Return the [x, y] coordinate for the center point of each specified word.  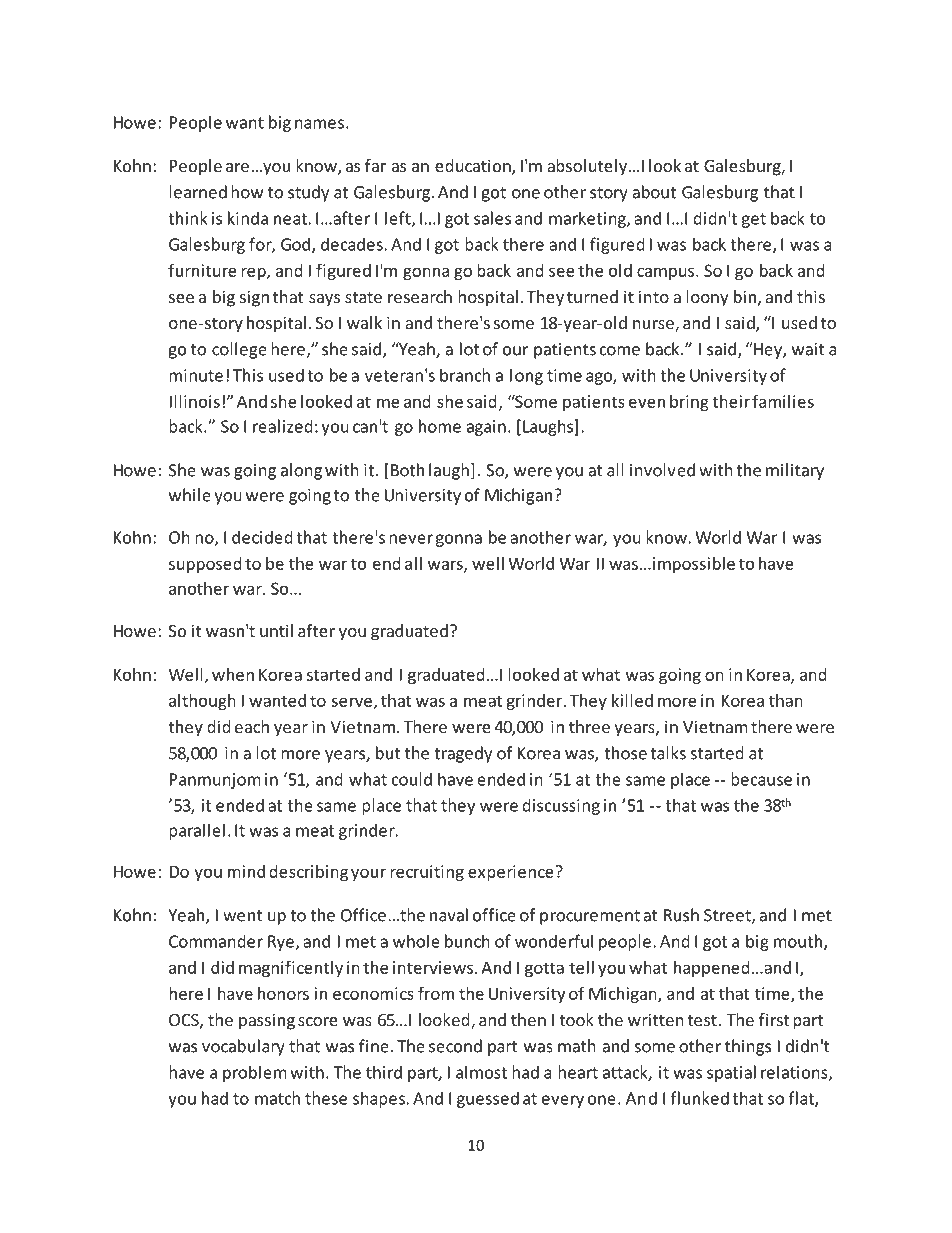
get [753, 220]
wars [446, 566]
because [761, 779]
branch [465, 375]
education [474, 167]
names [319, 124]
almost [481, 1072]
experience [512, 873]
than [786, 700]
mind [246, 871]
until [276, 630]
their [731, 401]
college [239, 350]
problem [255, 1073]
